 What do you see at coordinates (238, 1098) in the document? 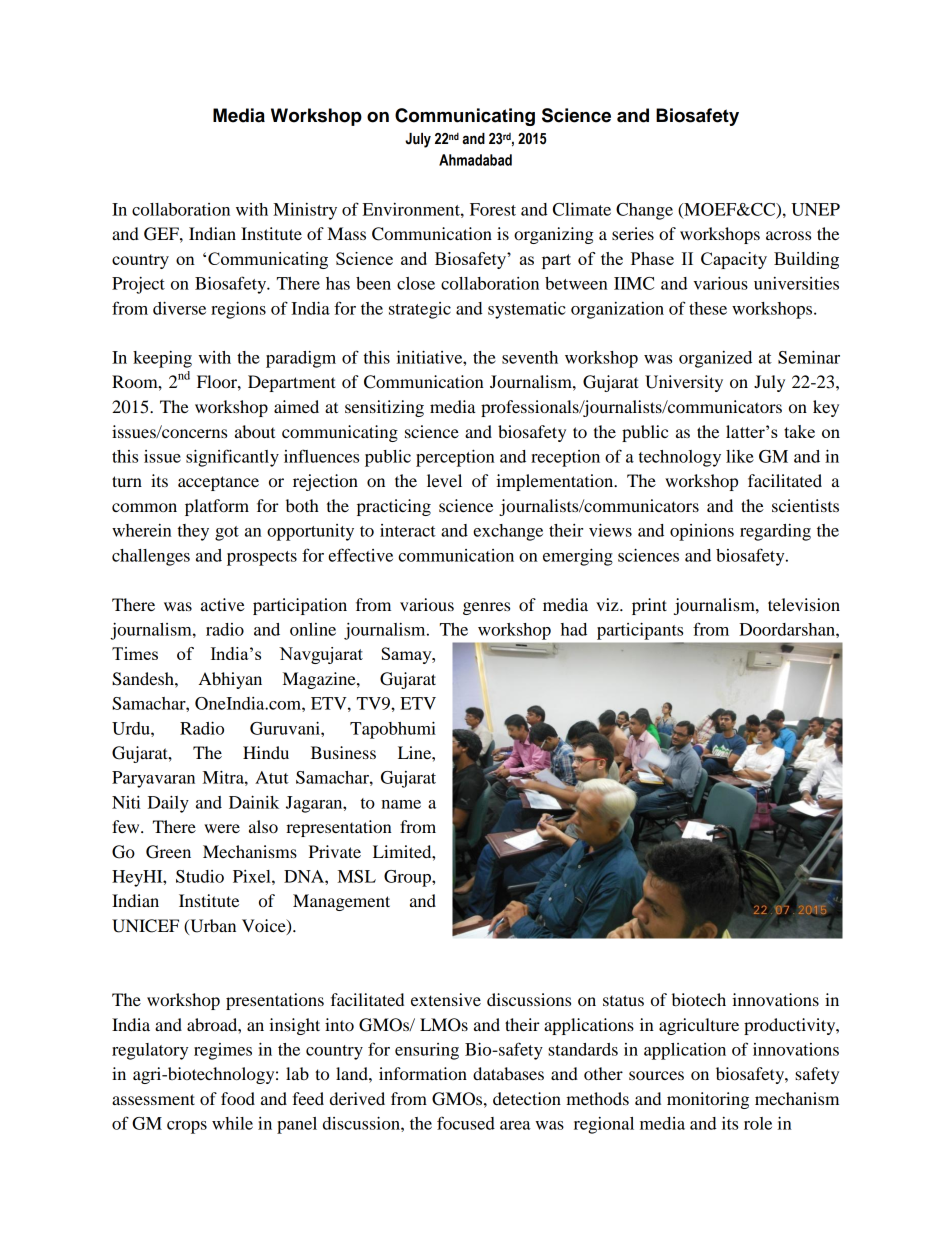
I see `food` at bounding box center [238, 1098].
